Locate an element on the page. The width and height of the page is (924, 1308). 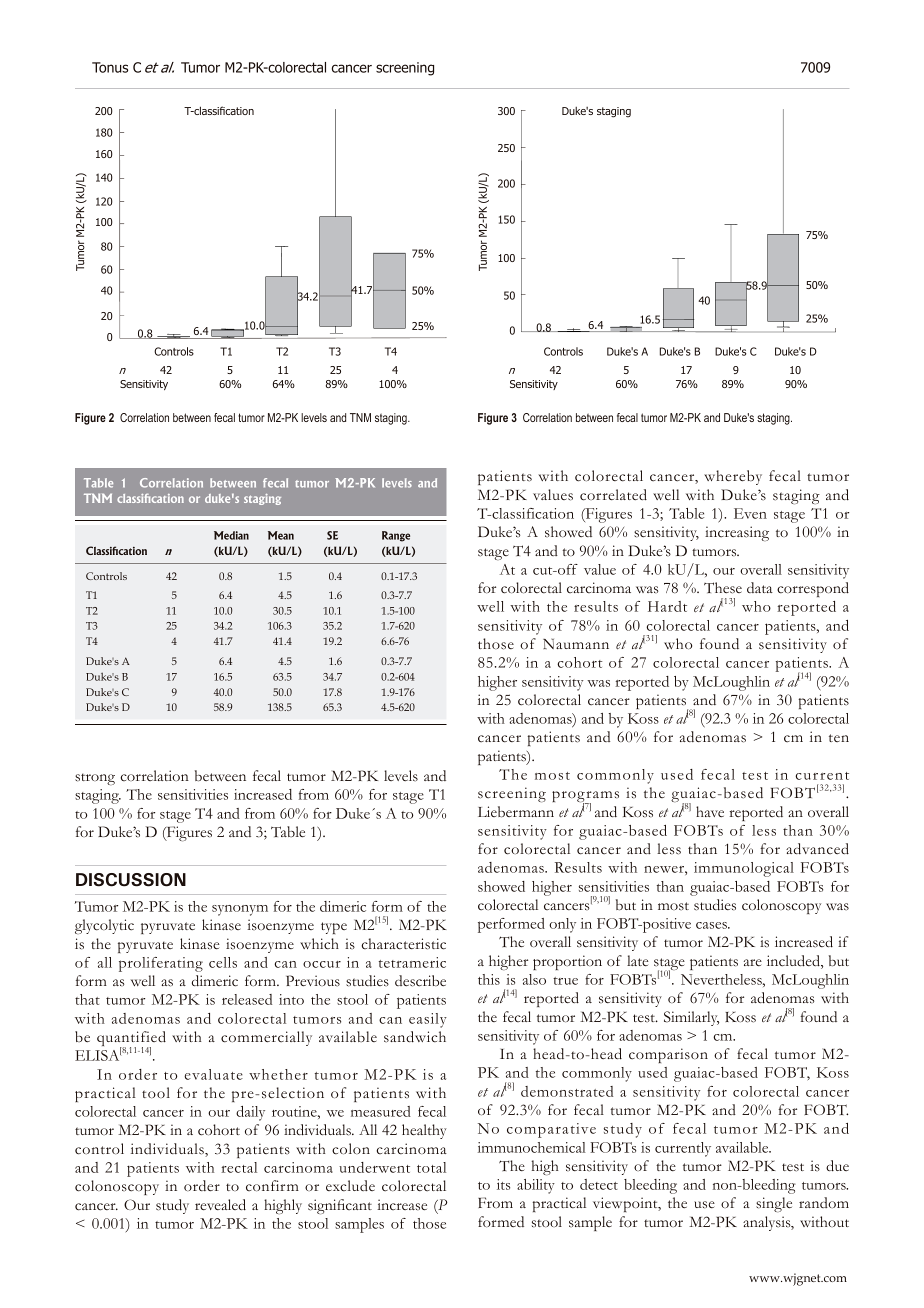
Naumann is located at coordinates (576, 644).
